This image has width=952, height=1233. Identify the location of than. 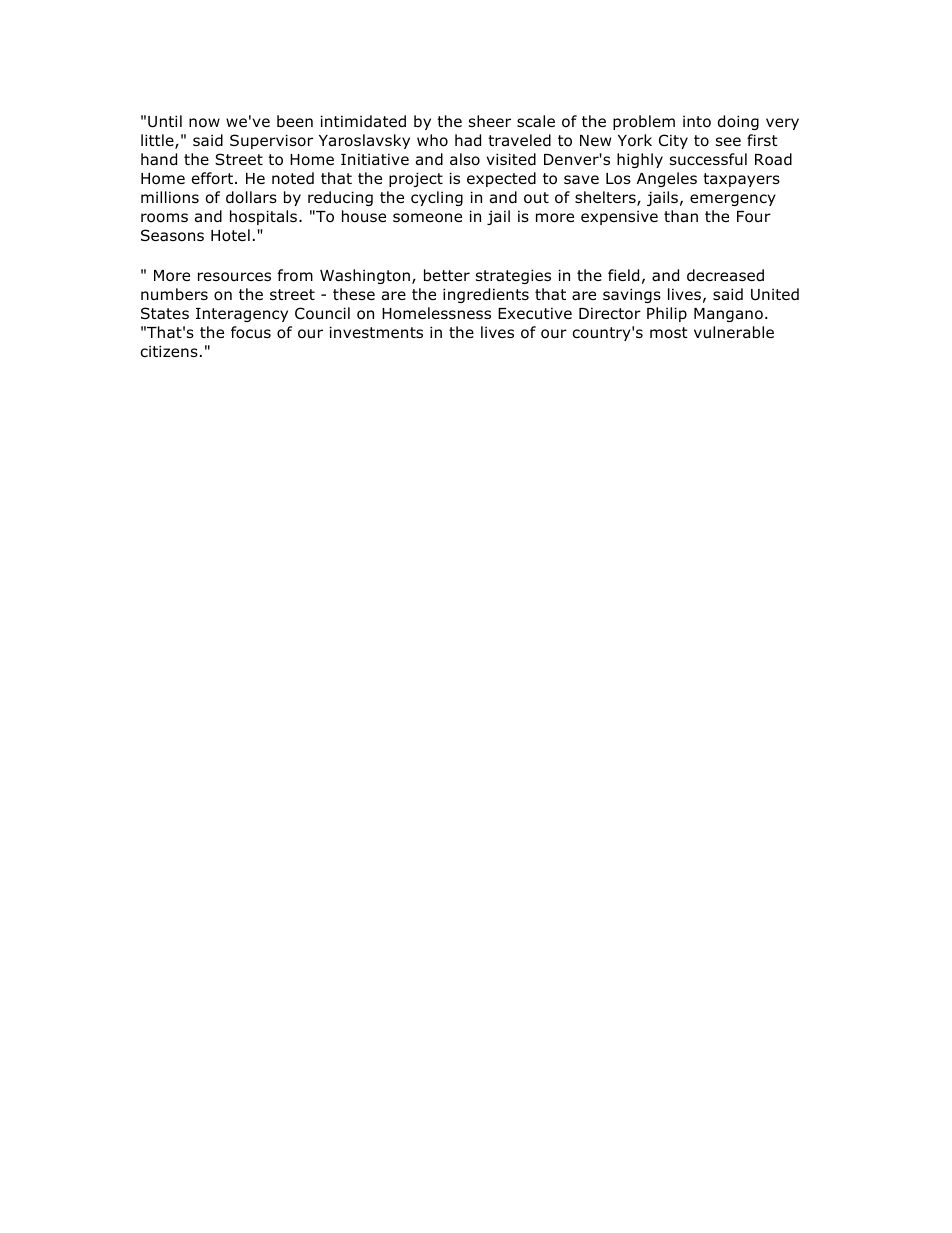
(681, 216).
